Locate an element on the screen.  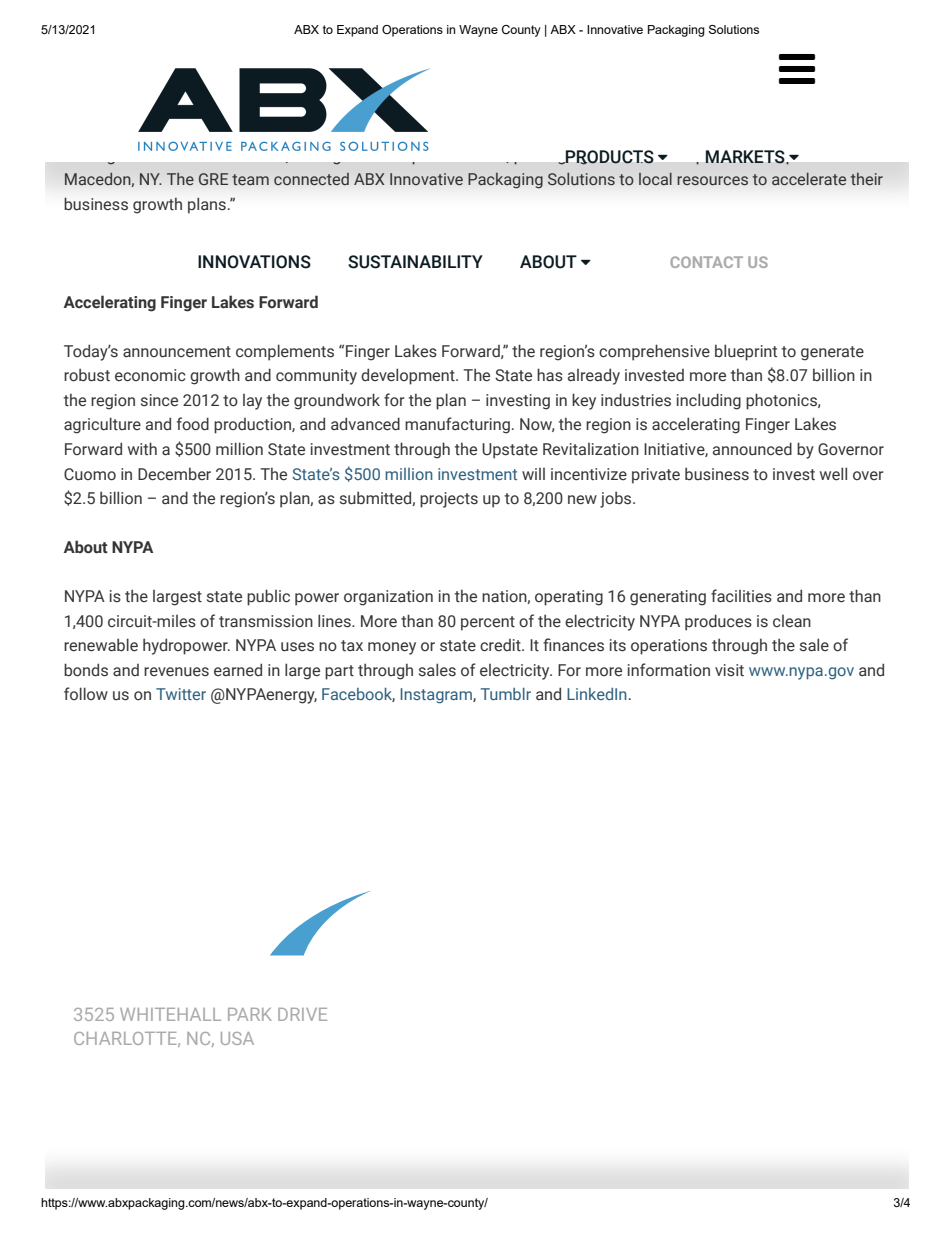
WHITEHALL is located at coordinates (170, 1014).
